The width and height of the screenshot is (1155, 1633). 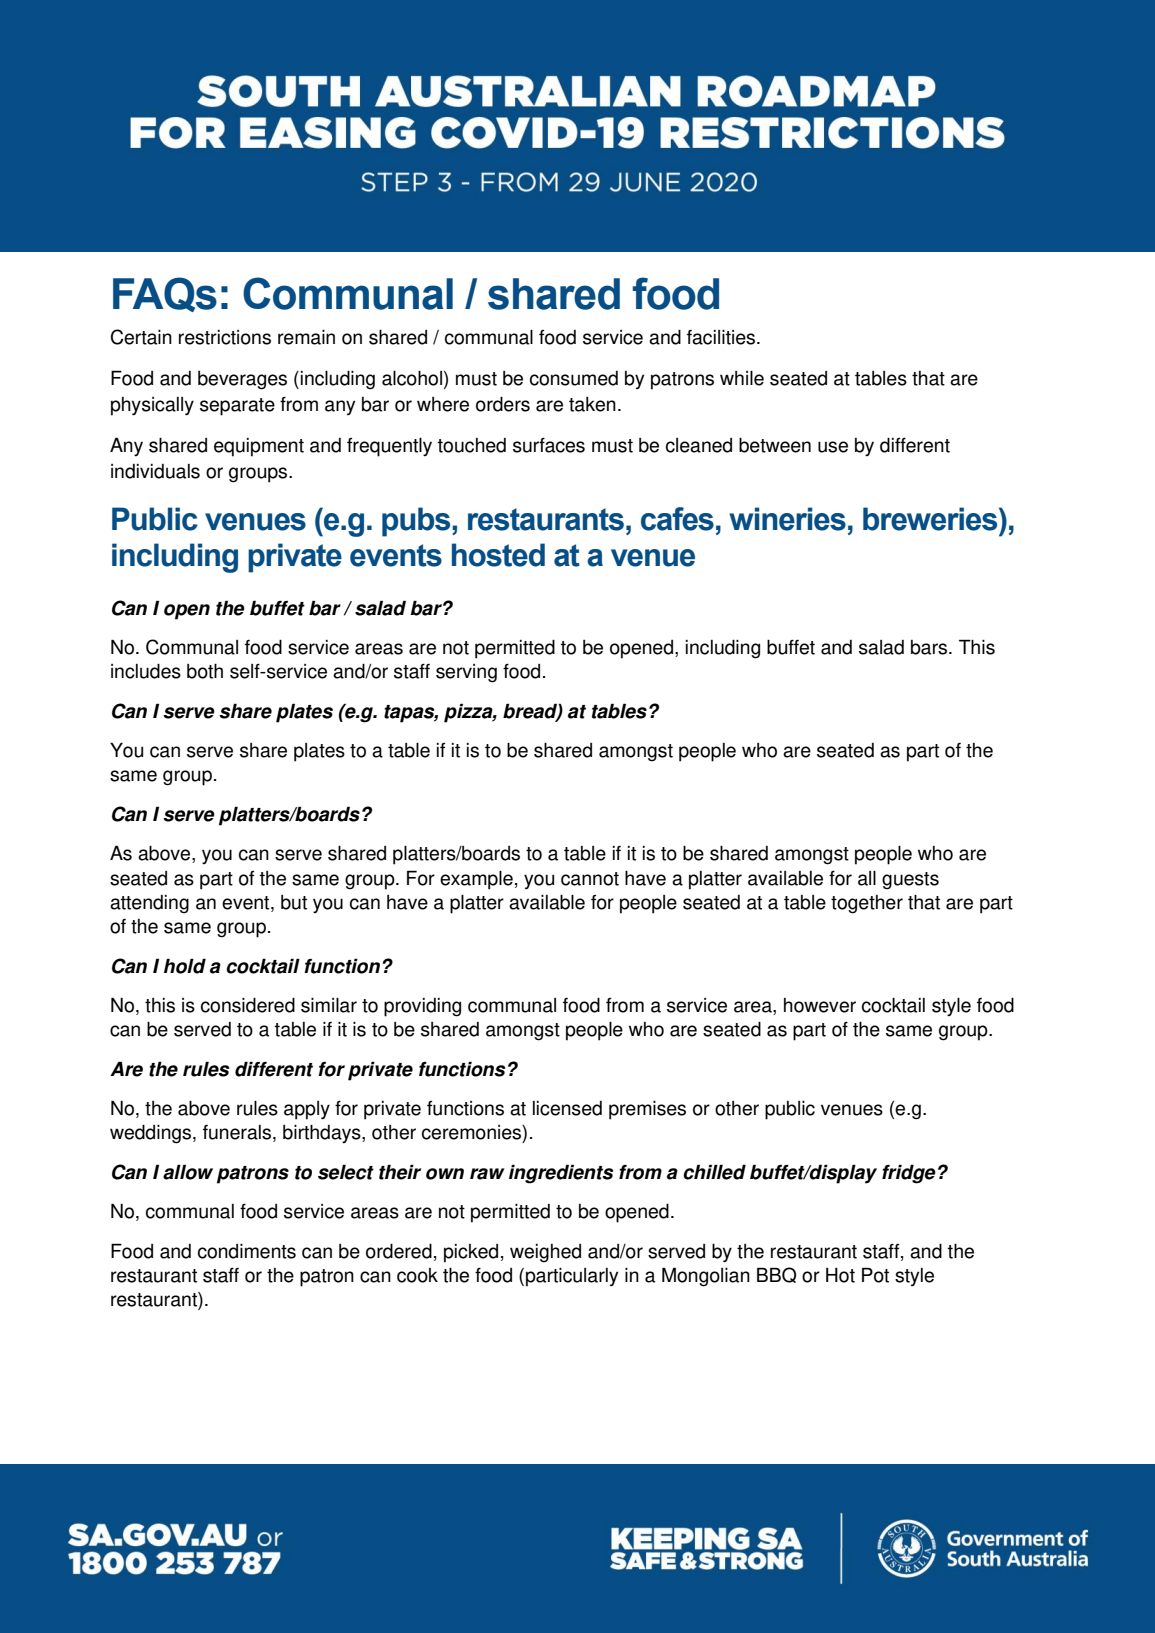 What do you see at coordinates (307, 1110) in the screenshot?
I see `apply` at bounding box center [307, 1110].
